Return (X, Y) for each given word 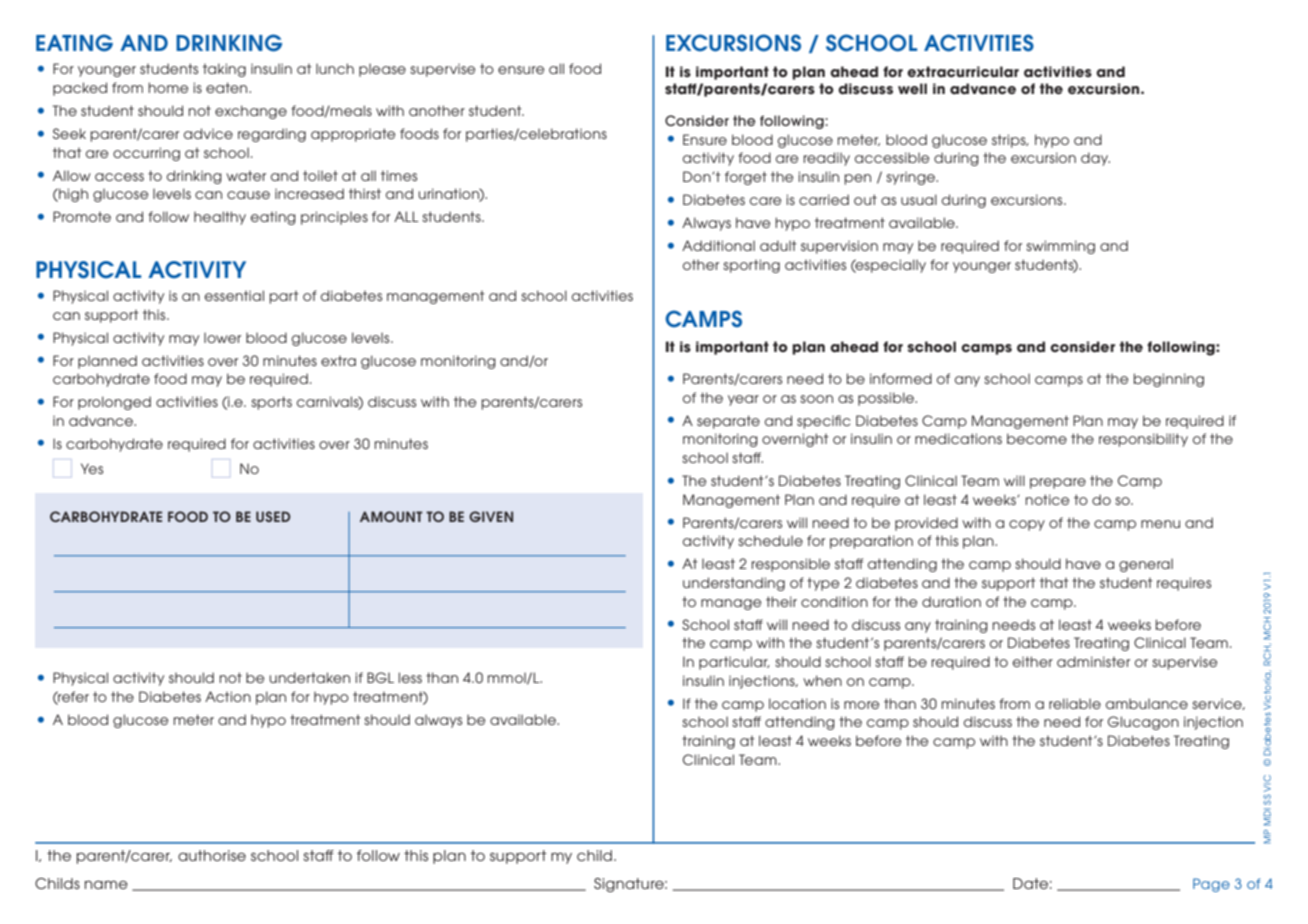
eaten (228, 87)
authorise (212, 855)
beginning (1169, 380)
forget (746, 178)
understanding (734, 584)
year (743, 400)
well (912, 89)
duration (951, 601)
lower (222, 337)
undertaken (309, 677)
